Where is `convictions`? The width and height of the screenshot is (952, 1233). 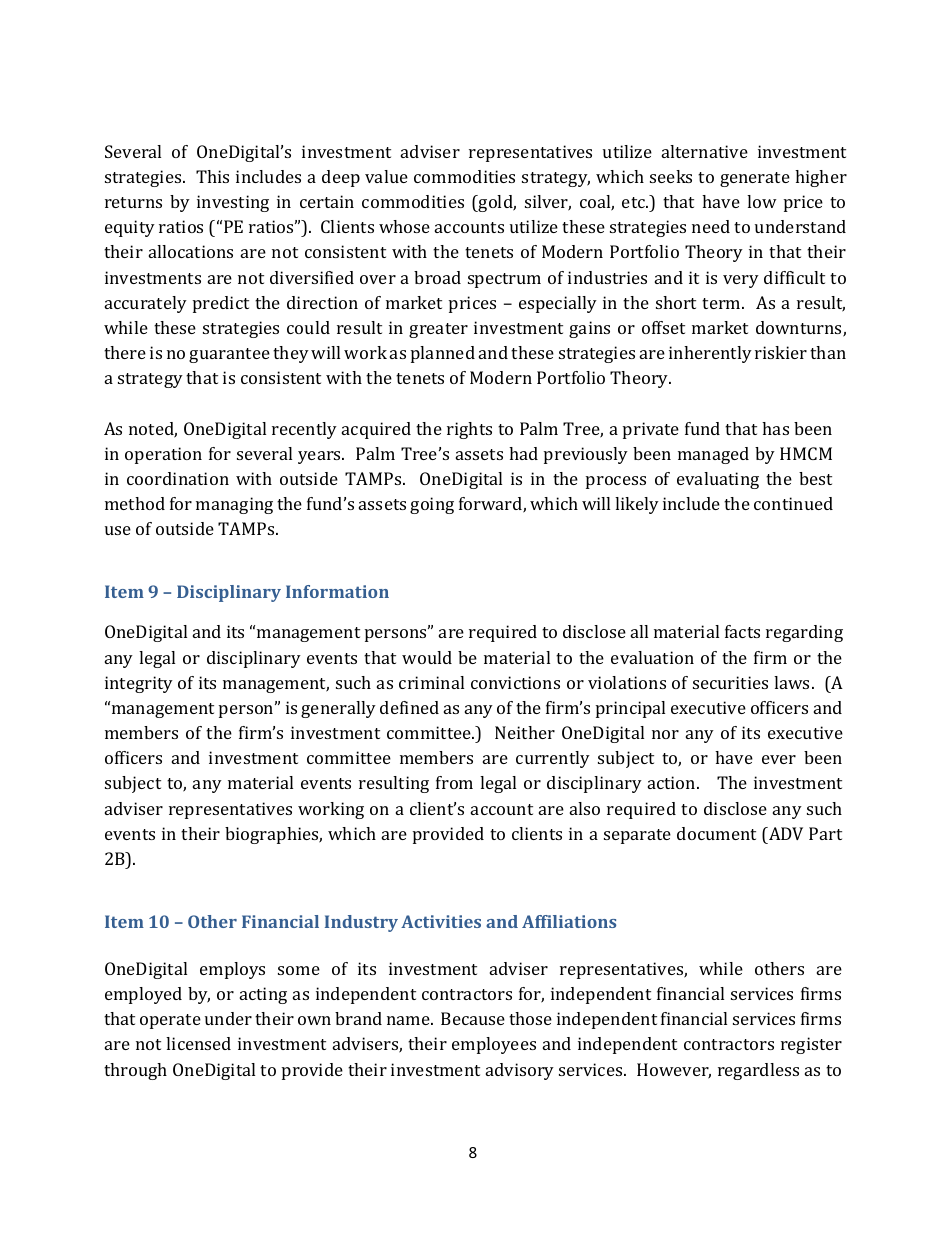 convictions is located at coordinates (515, 682).
